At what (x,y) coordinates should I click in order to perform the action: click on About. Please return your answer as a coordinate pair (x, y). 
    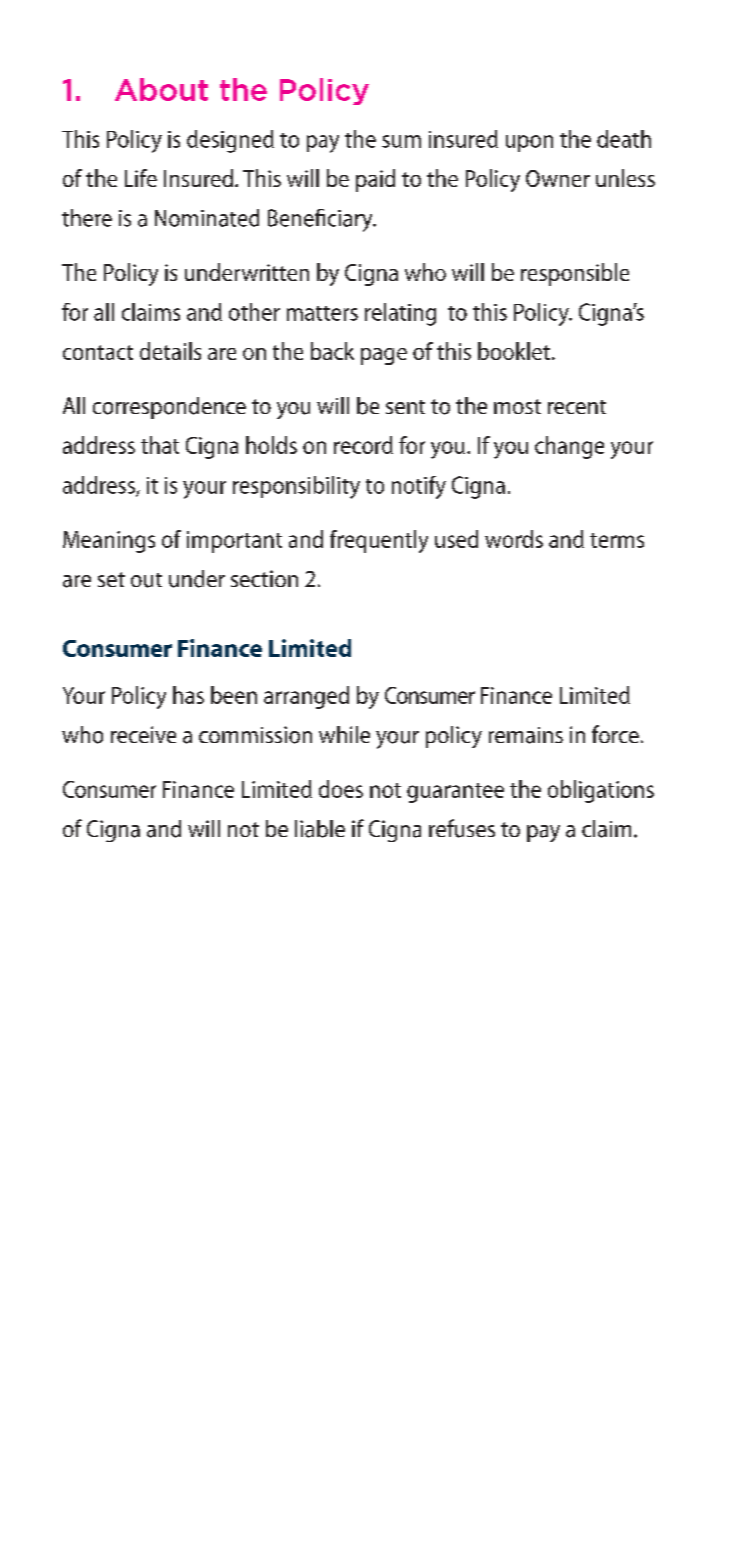
    Looking at the image, I should click on (161, 89).
